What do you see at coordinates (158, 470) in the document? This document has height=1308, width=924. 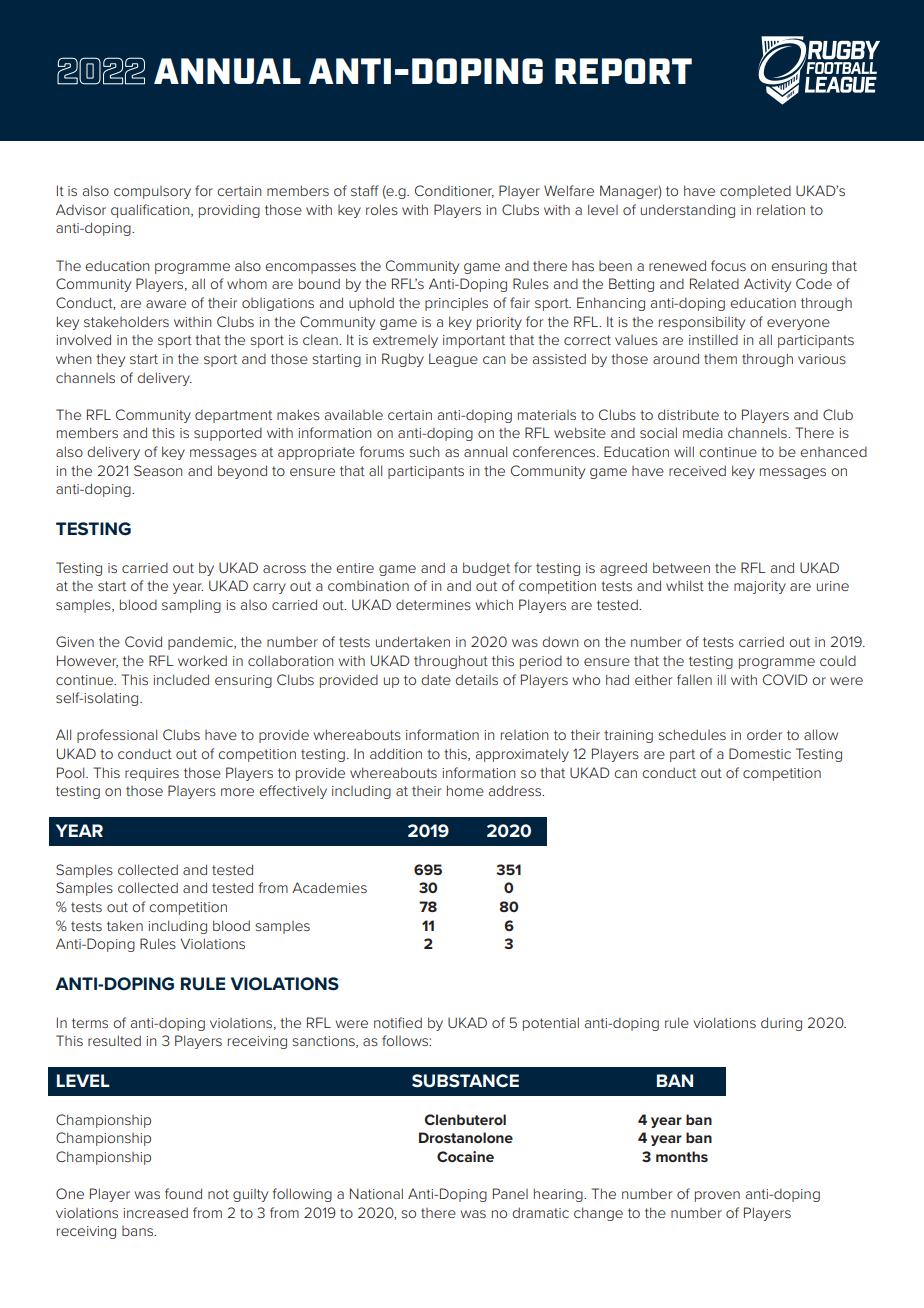 I see `Season` at bounding box center [158, 470].
